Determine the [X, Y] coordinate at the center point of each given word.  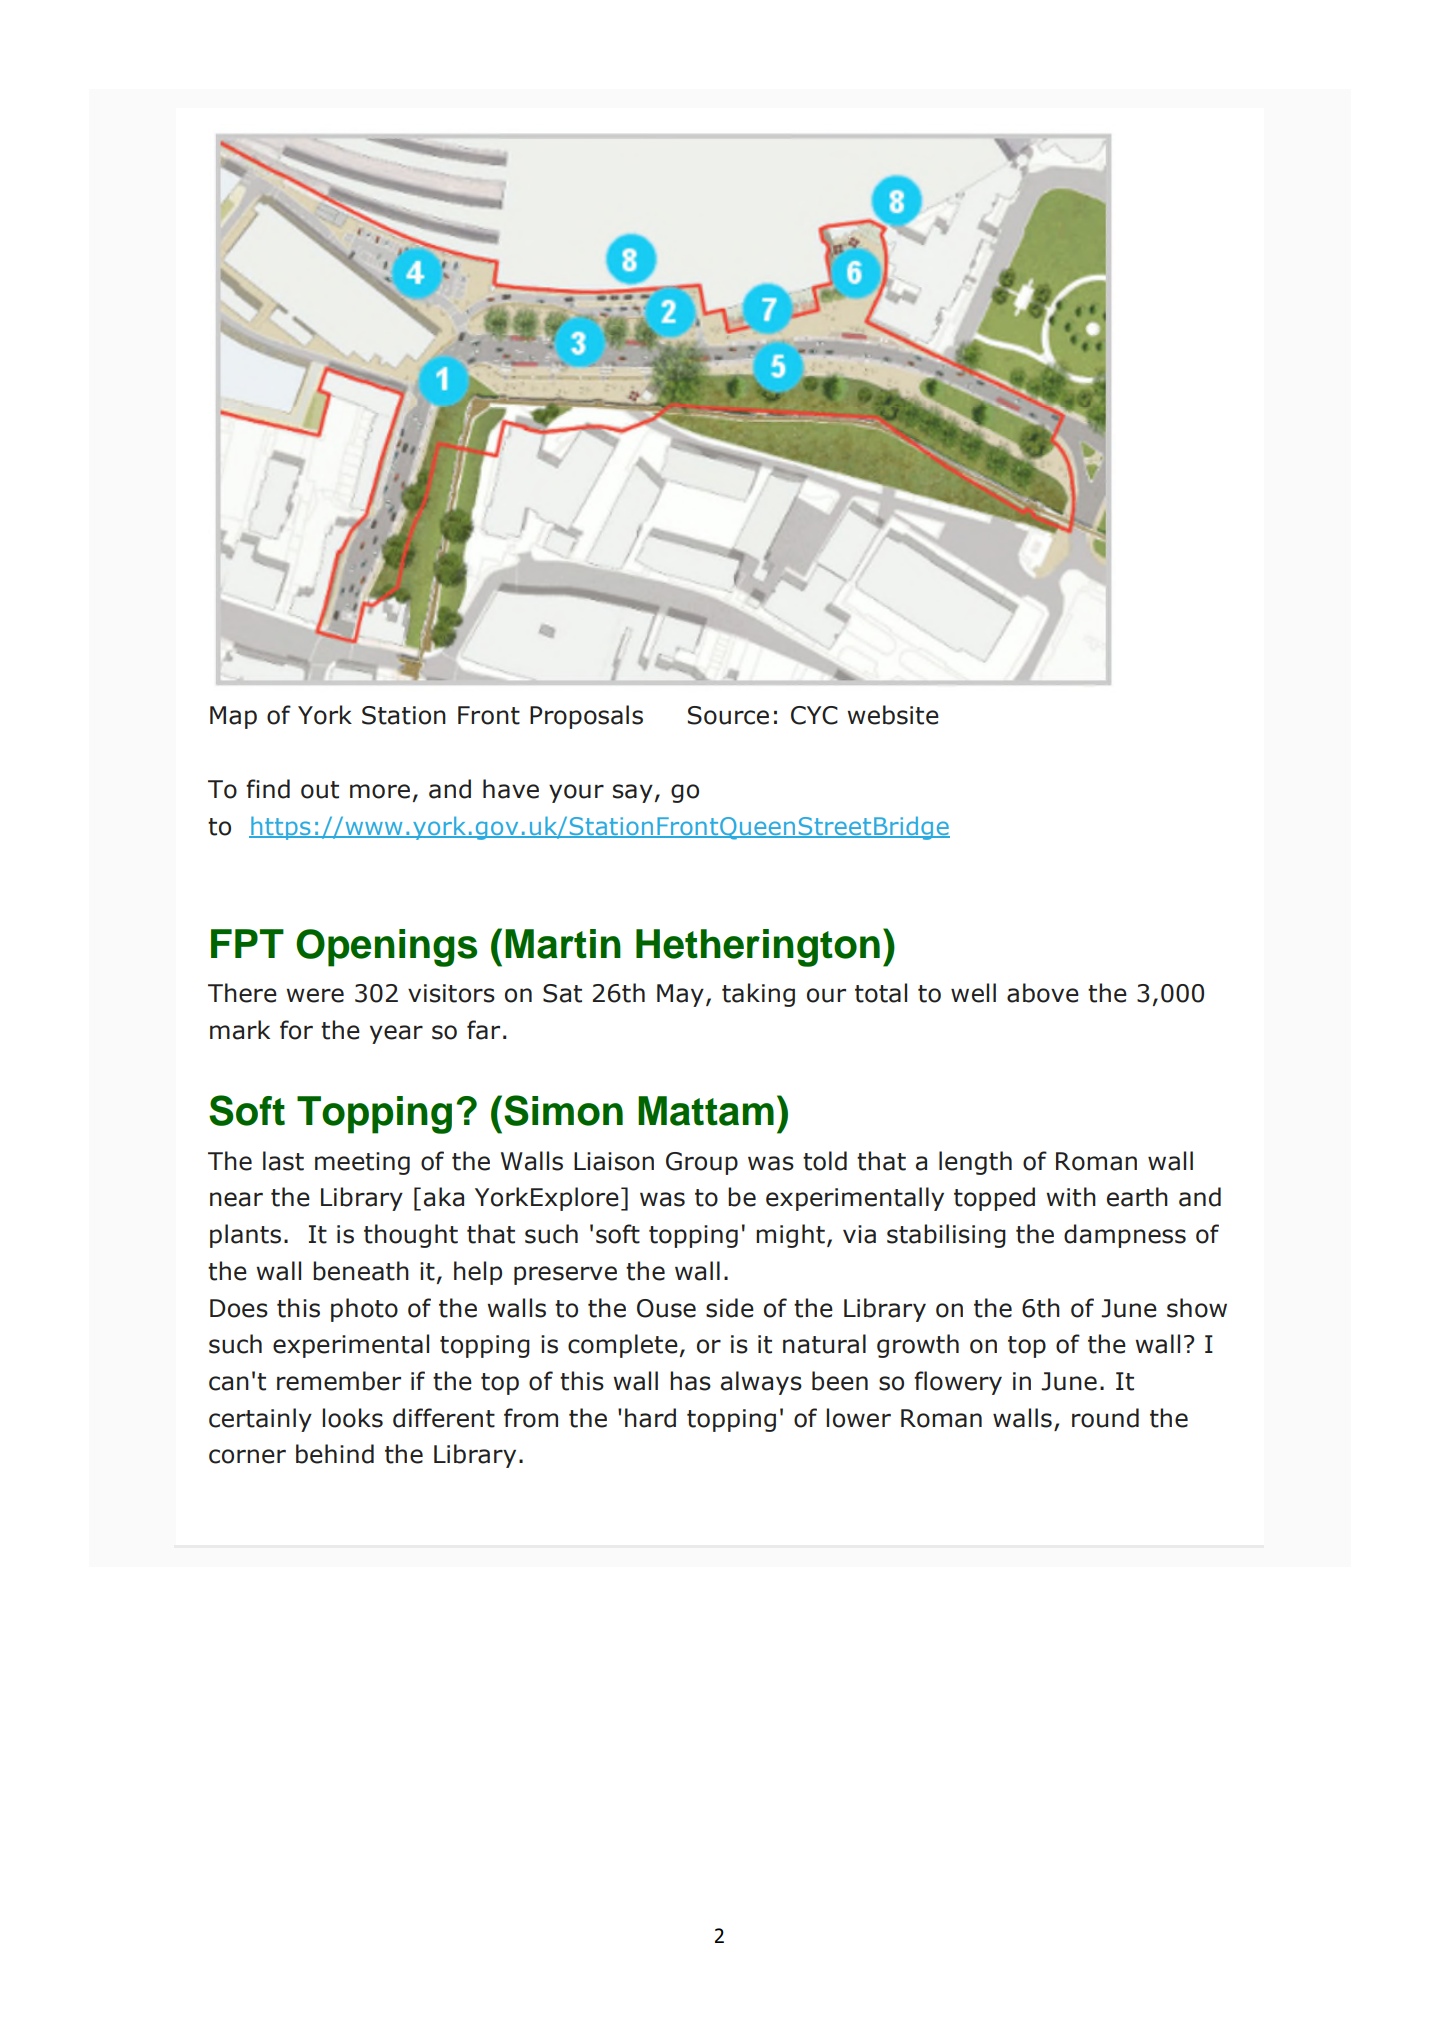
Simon [563, 1110]
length [975, 1163]
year [396, 1034]
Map [233, 717]
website [893, 715]
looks [352, 1418]
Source [728, 715]
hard [650, 1418]
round [1105, 1418]
